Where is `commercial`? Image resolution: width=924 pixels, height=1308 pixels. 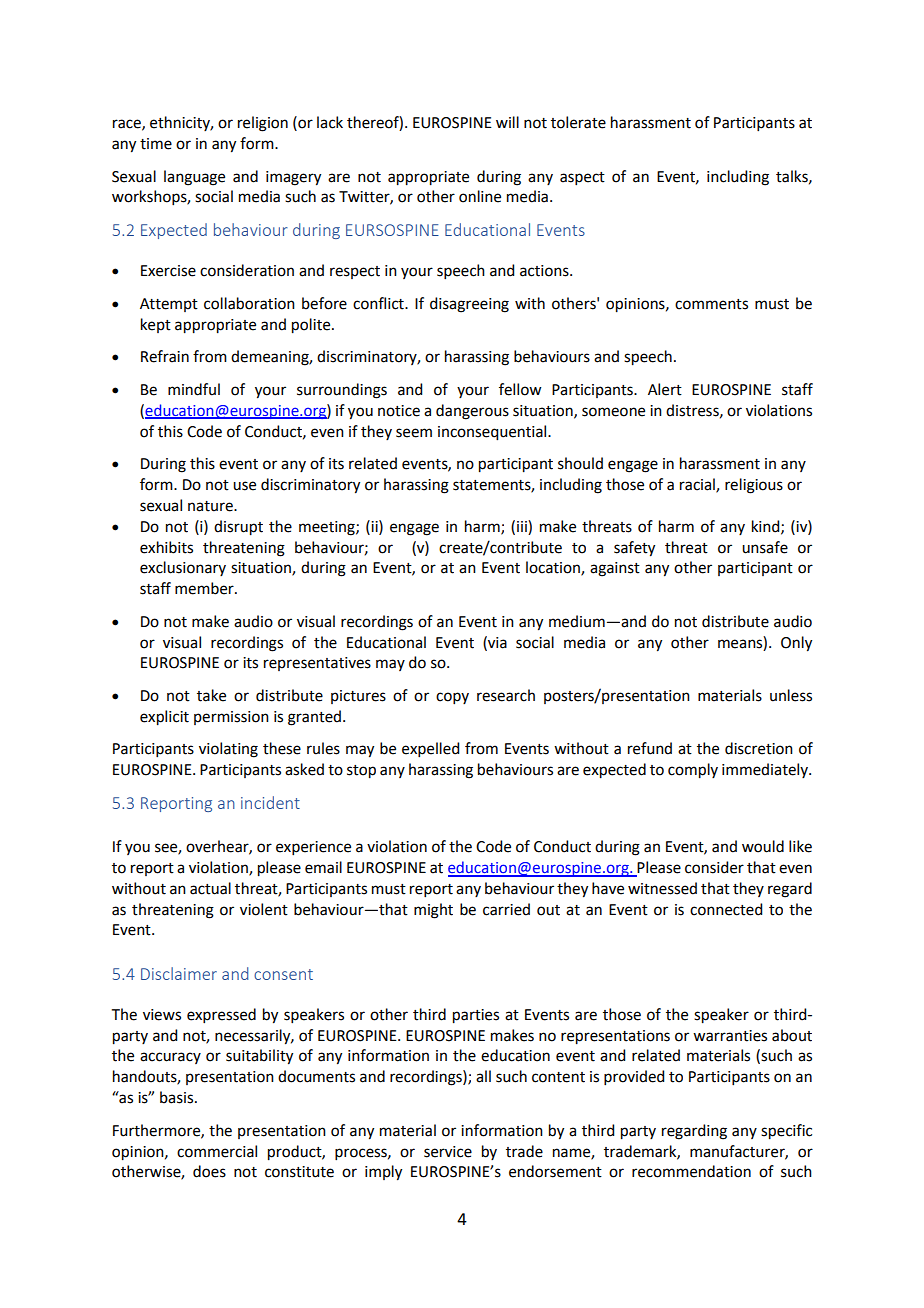 commercial is located at coordinates (217, 1151).
